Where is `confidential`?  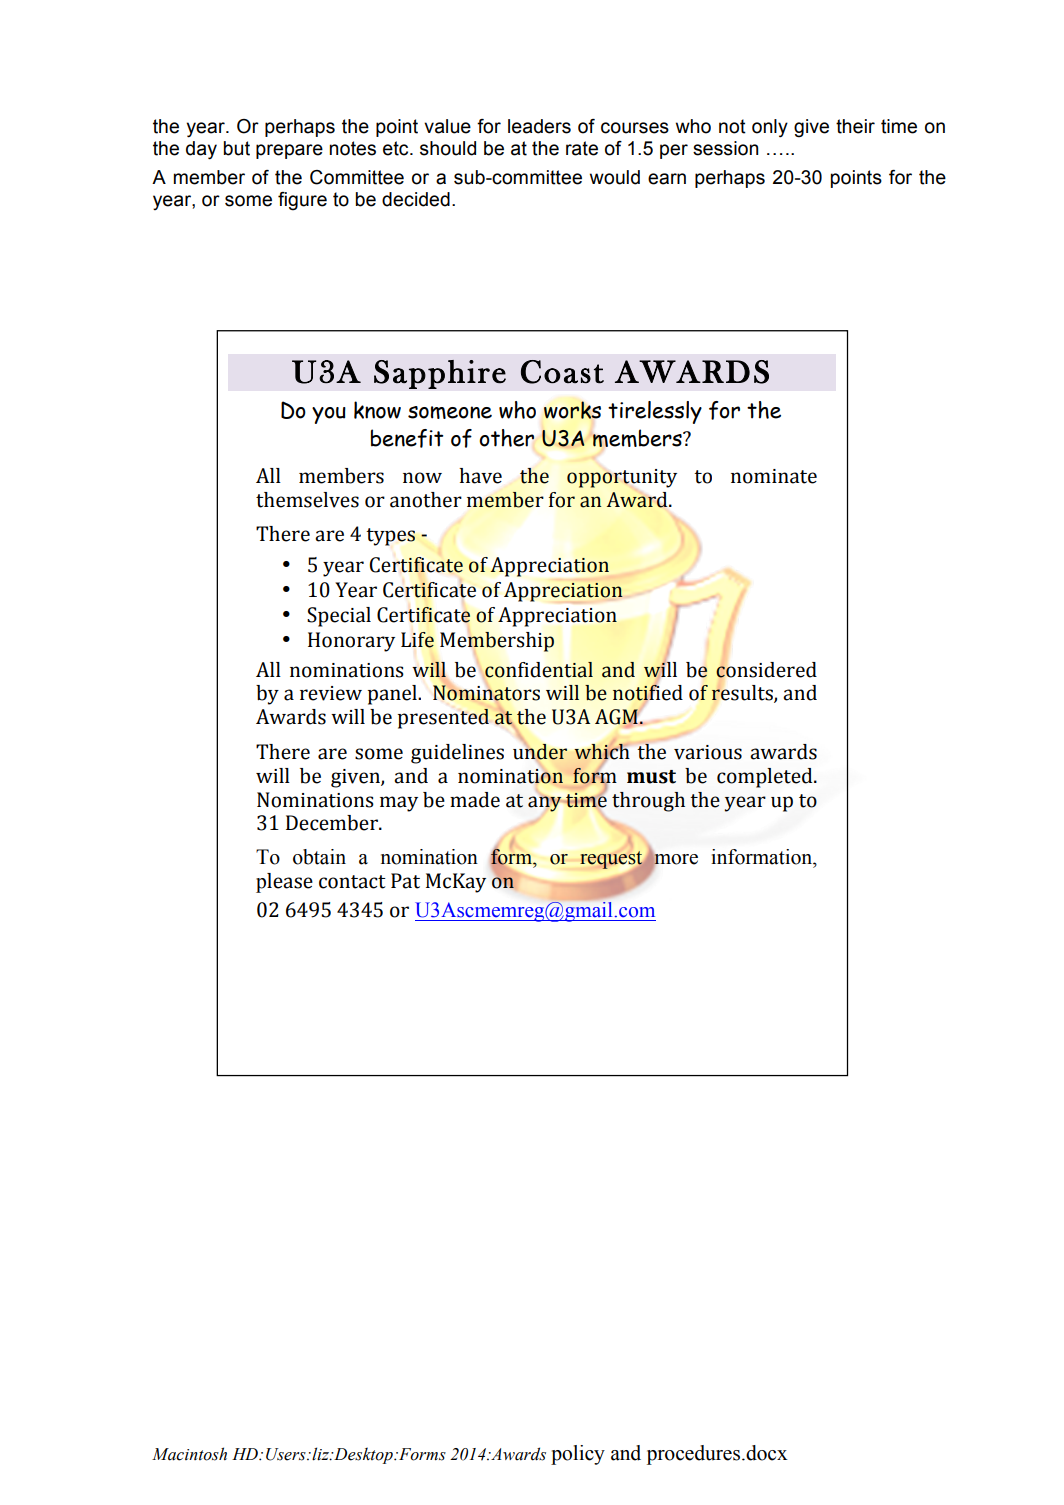 confidential is located at coordinates (539, 670).
